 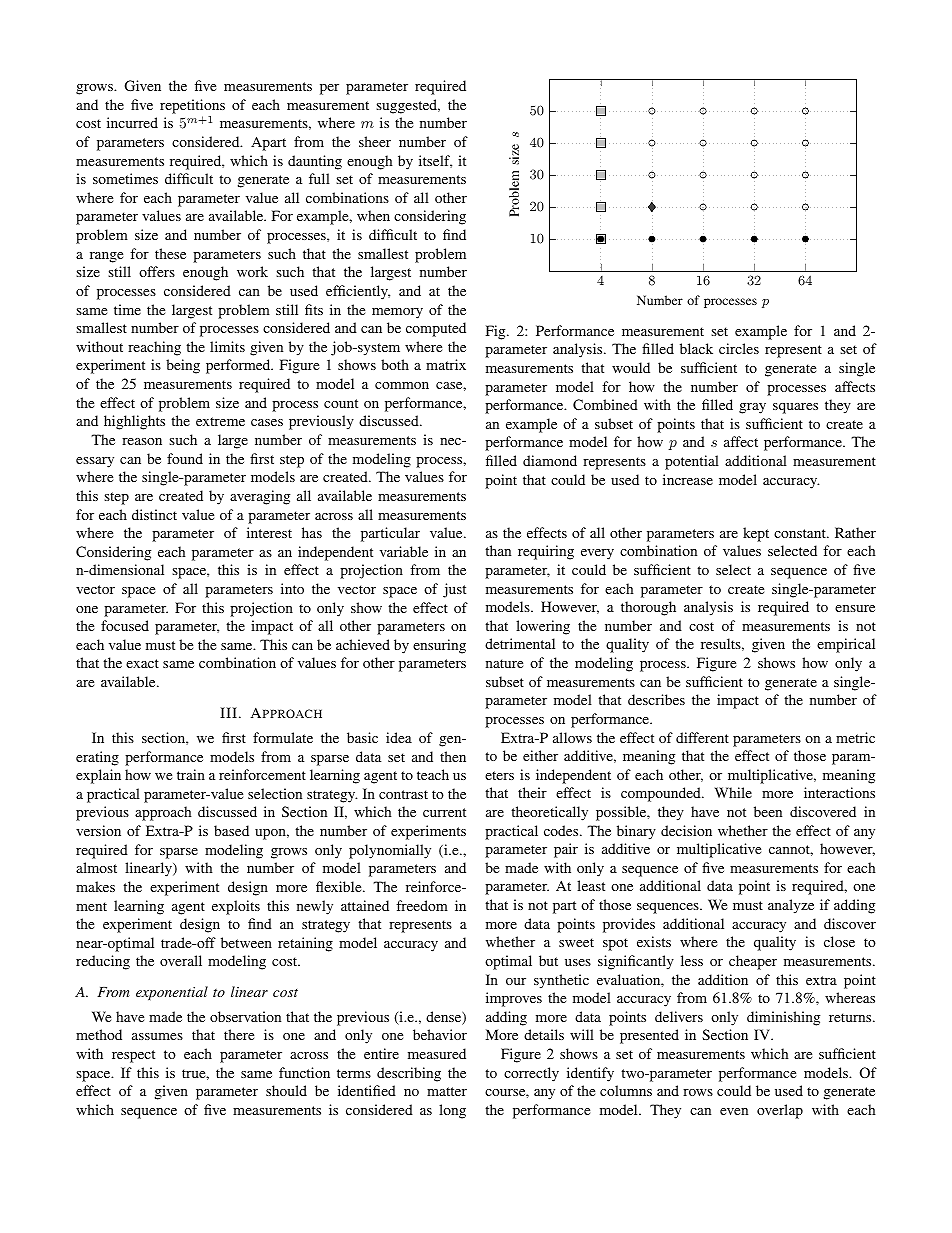 I want to click on While, so click(x=733, y=792).
